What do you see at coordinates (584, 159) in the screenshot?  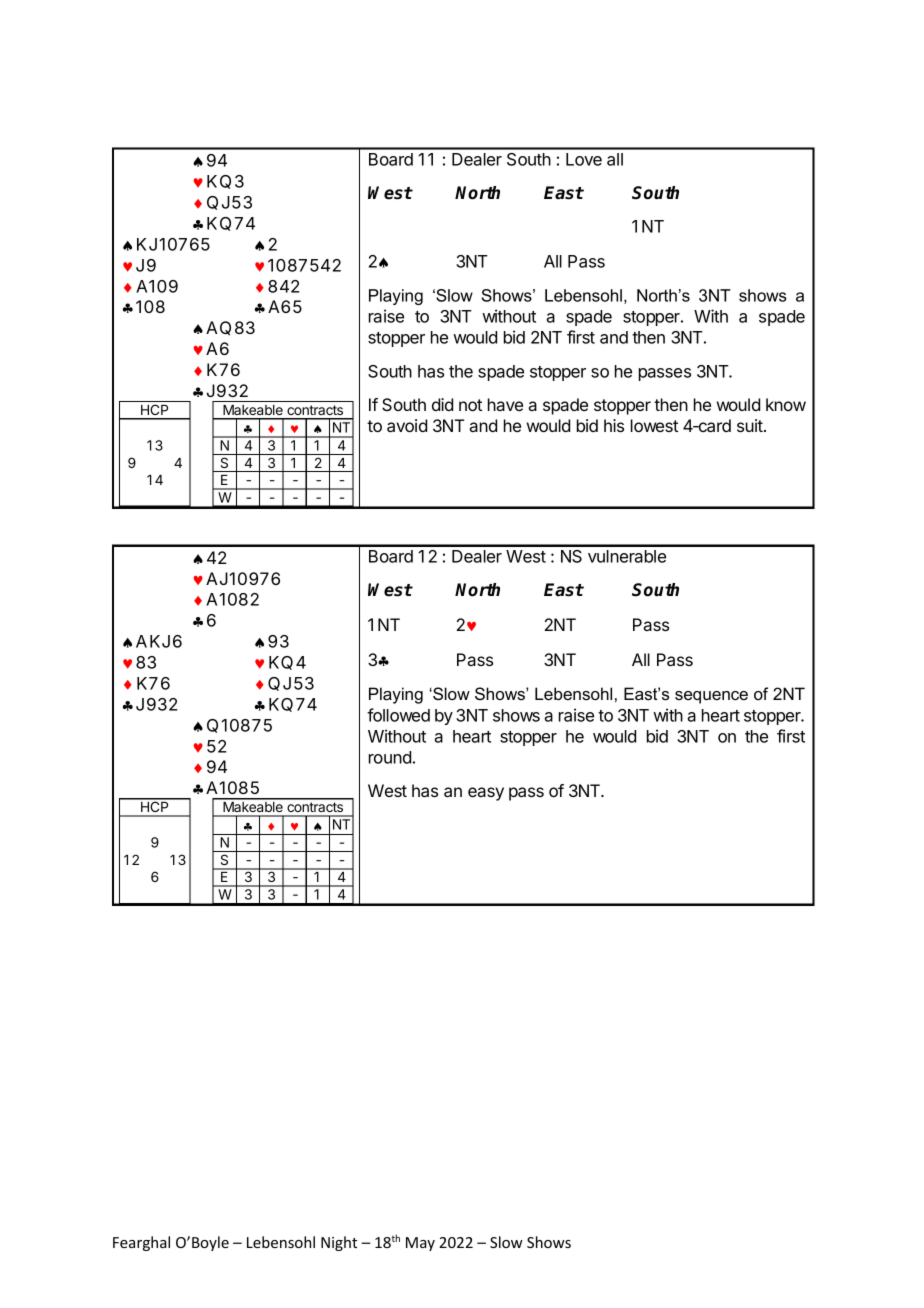 I see `Love` at bounding box center [584, 159].
